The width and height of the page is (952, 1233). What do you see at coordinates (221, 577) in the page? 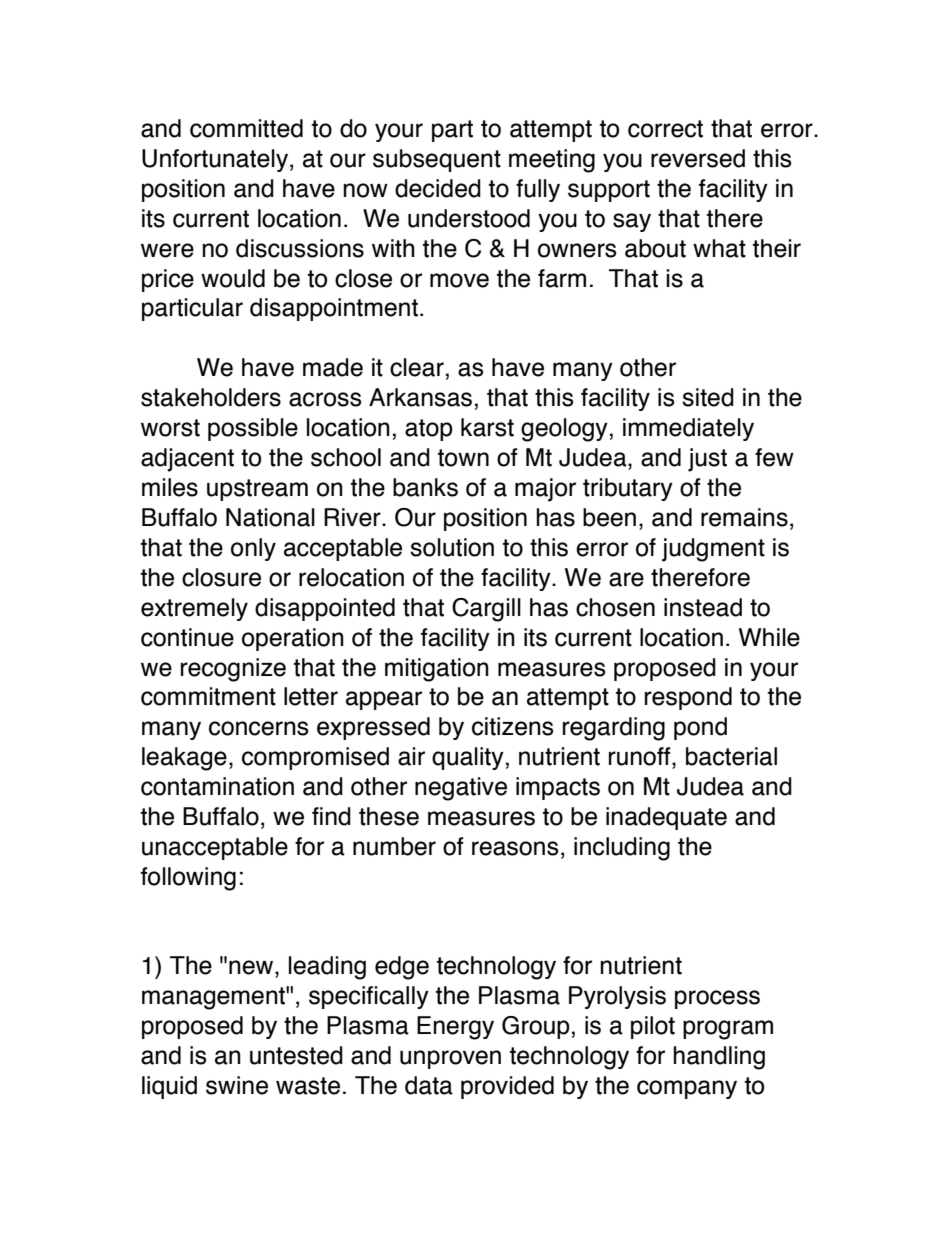
I see `closure` at bounding box center [221, 577].
